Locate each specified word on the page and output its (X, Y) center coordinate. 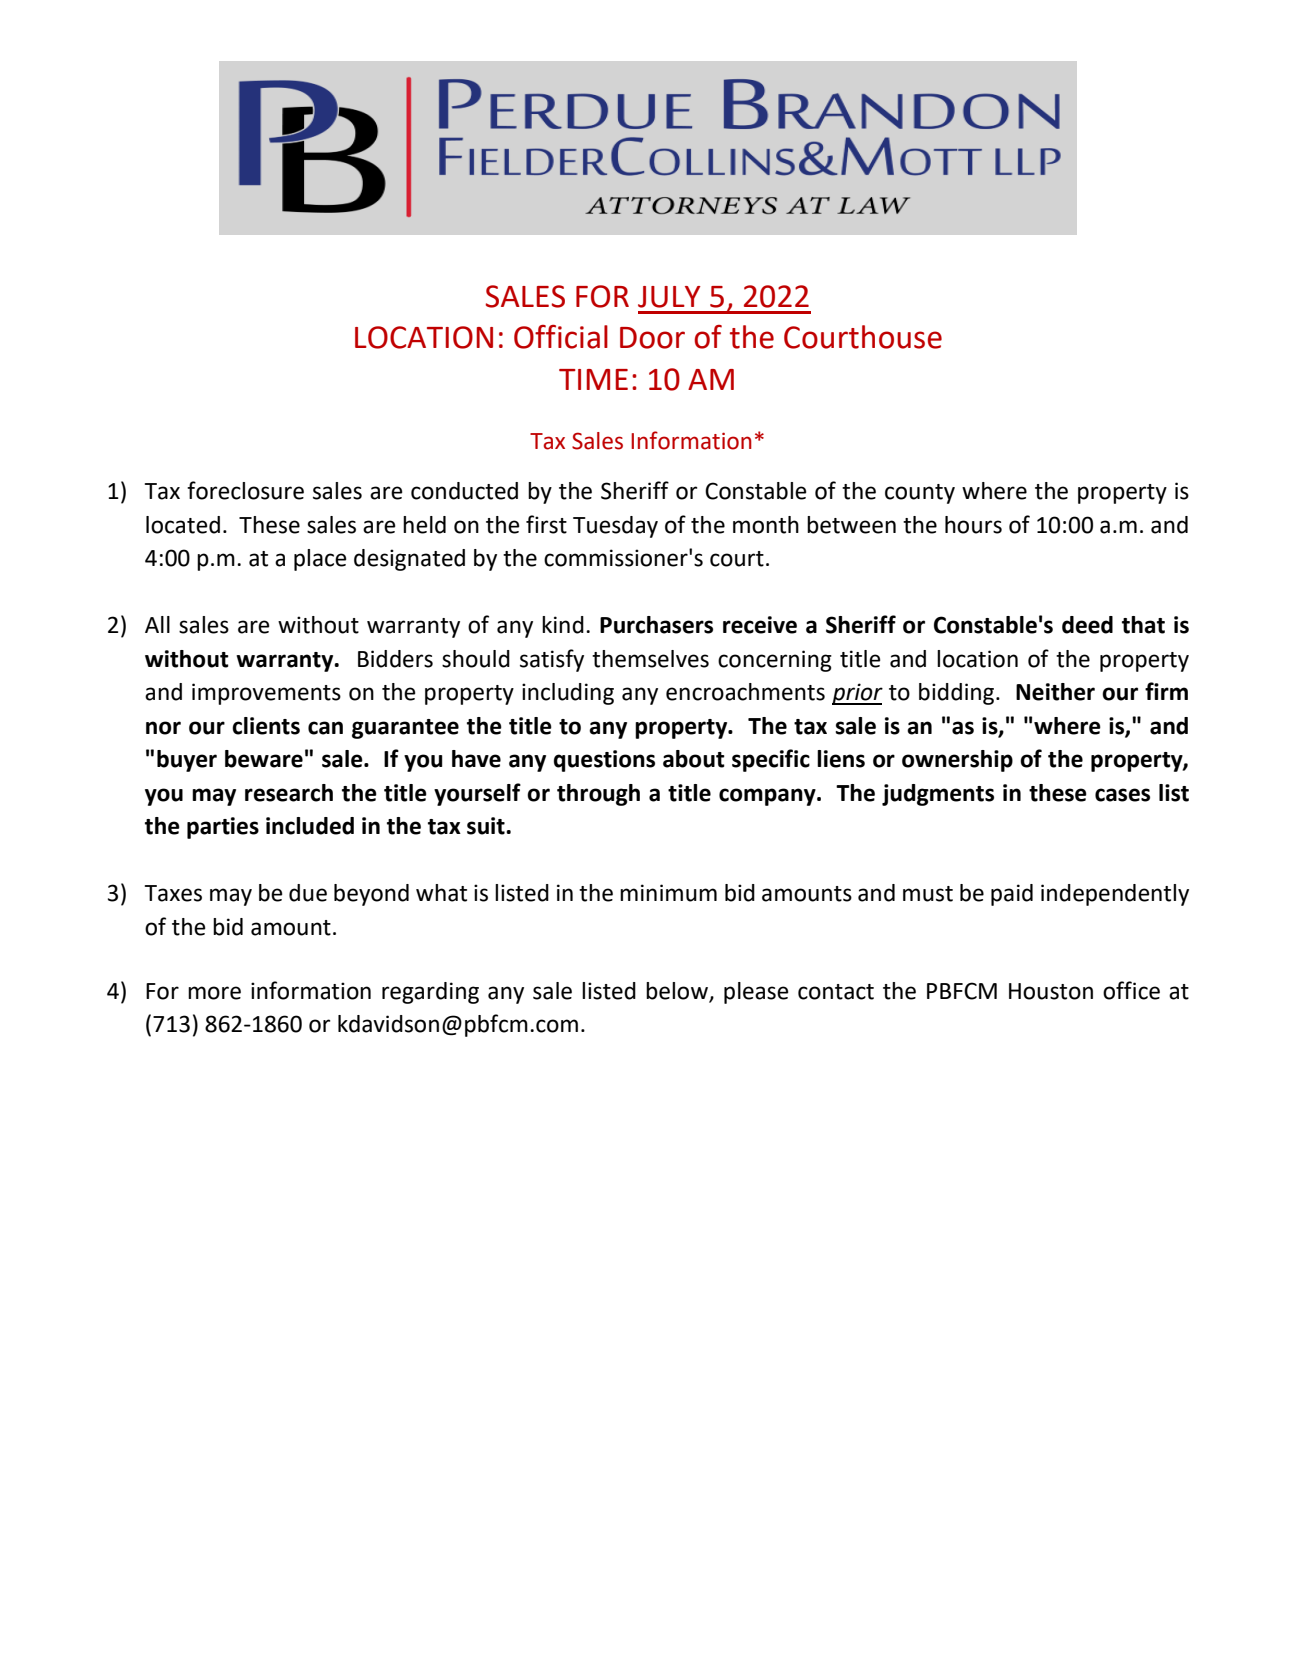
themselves (650, 659)
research (289, 793)
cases (1122, 795)
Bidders (395, 659)
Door (652, 338)
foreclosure (245, 490)
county (920, 494)
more (214, 993)
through (598, 795)
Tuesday (615, 527)
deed (1087, 625)
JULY (669, 297)
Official (561, 337)
